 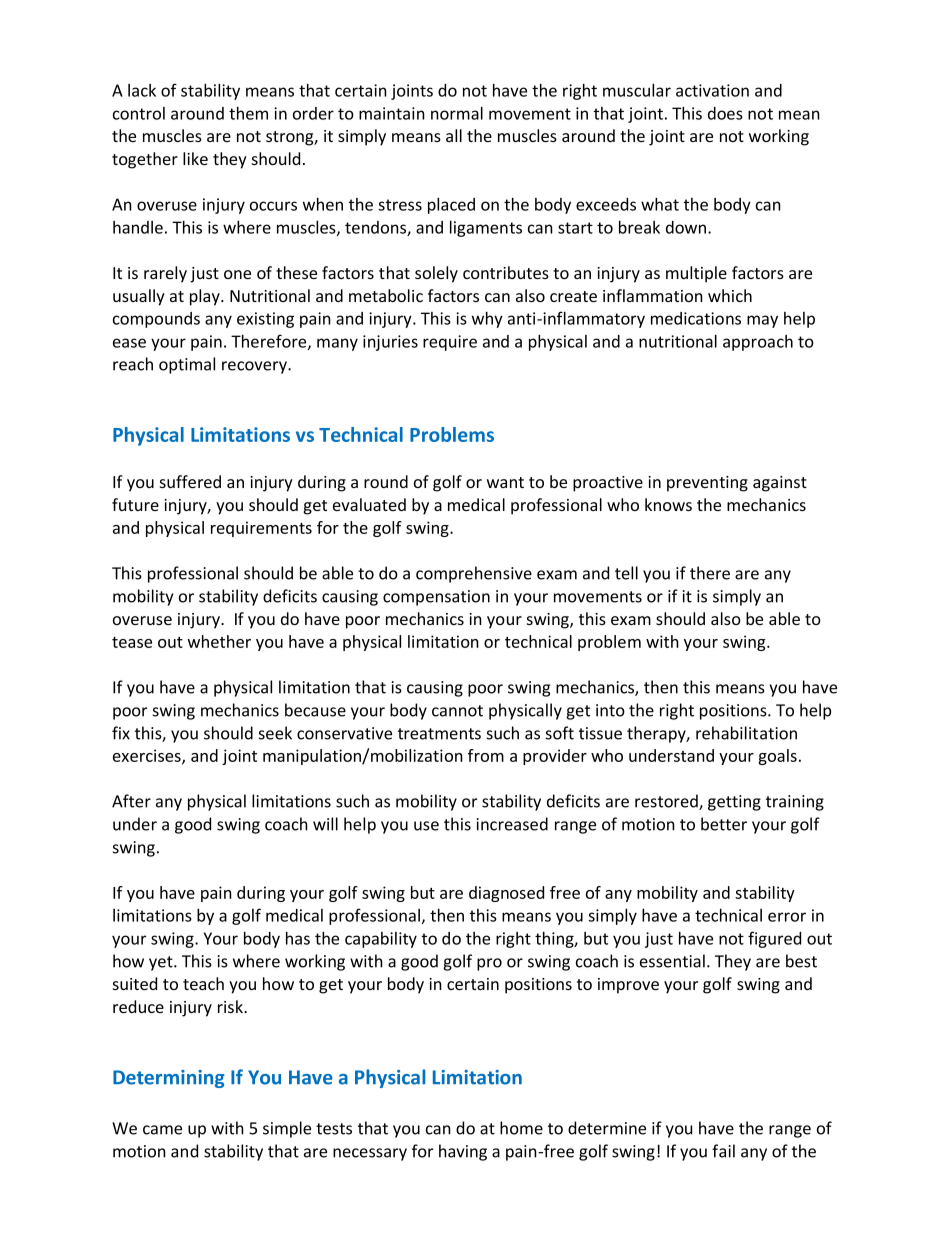 What do you see at coordinates (248, 113) in the image?
I see `them` at bounding box center [248, 113].
